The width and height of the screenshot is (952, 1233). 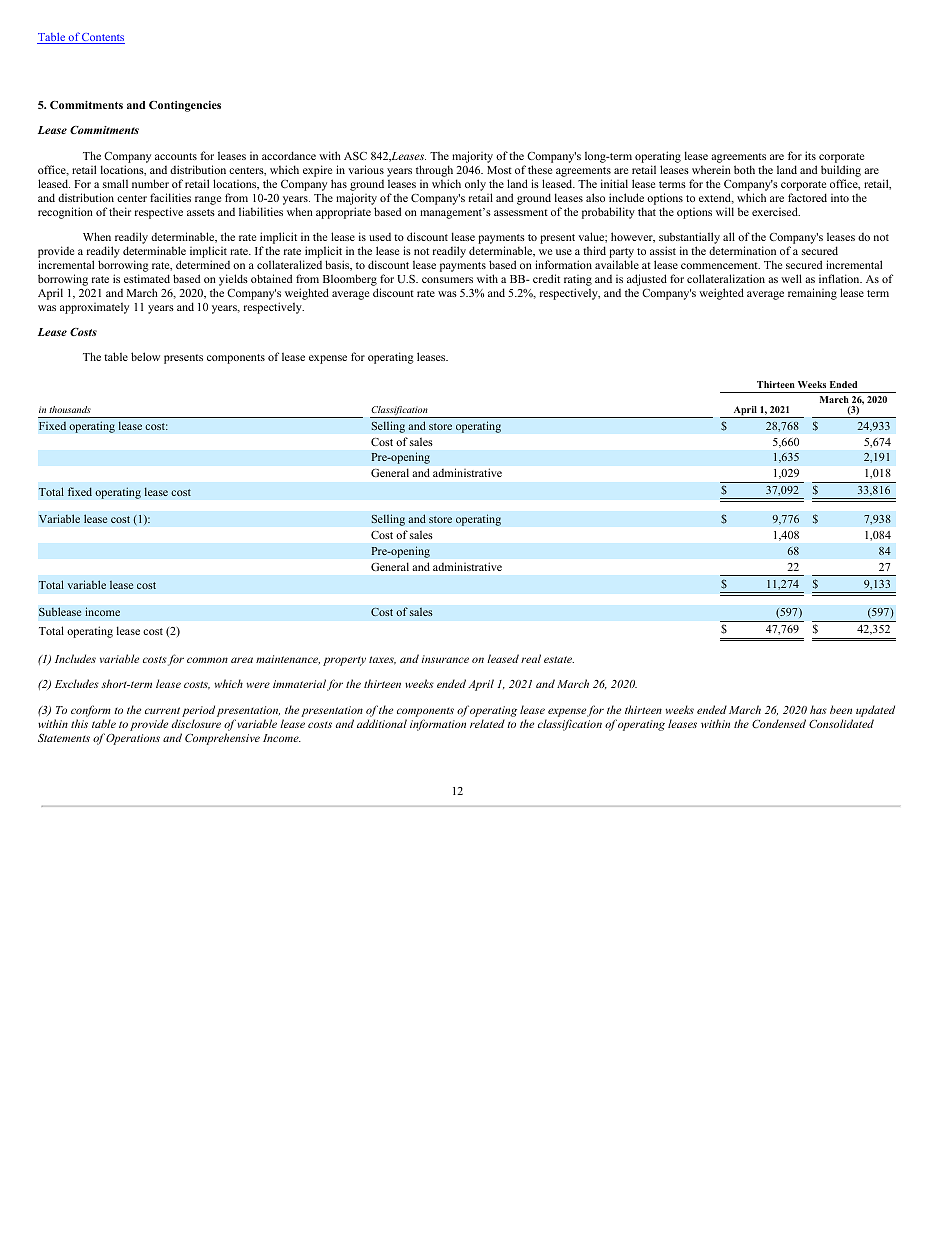 I want to click on below, so click(x=145, y=356).
